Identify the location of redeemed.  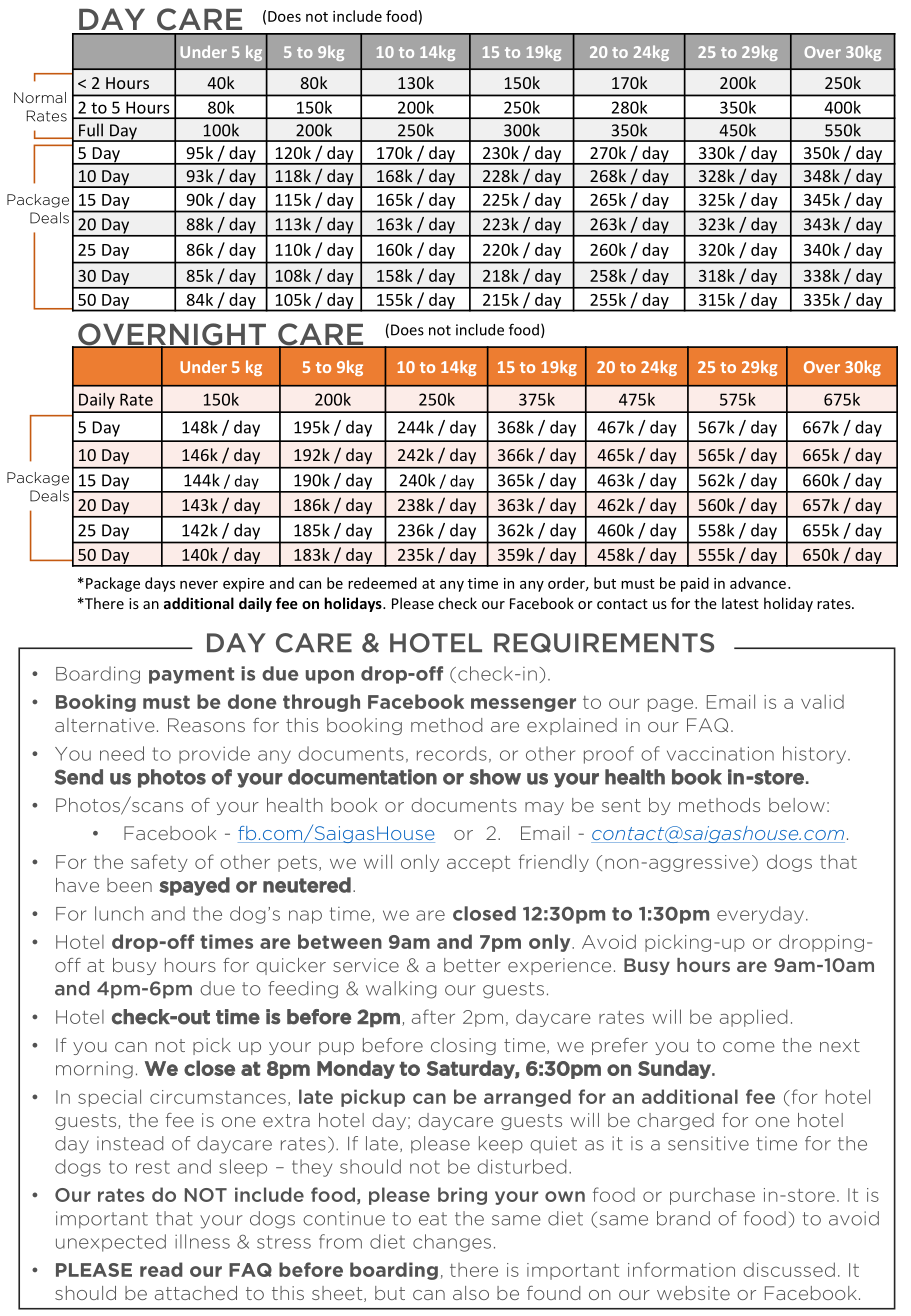
(382, 583).
